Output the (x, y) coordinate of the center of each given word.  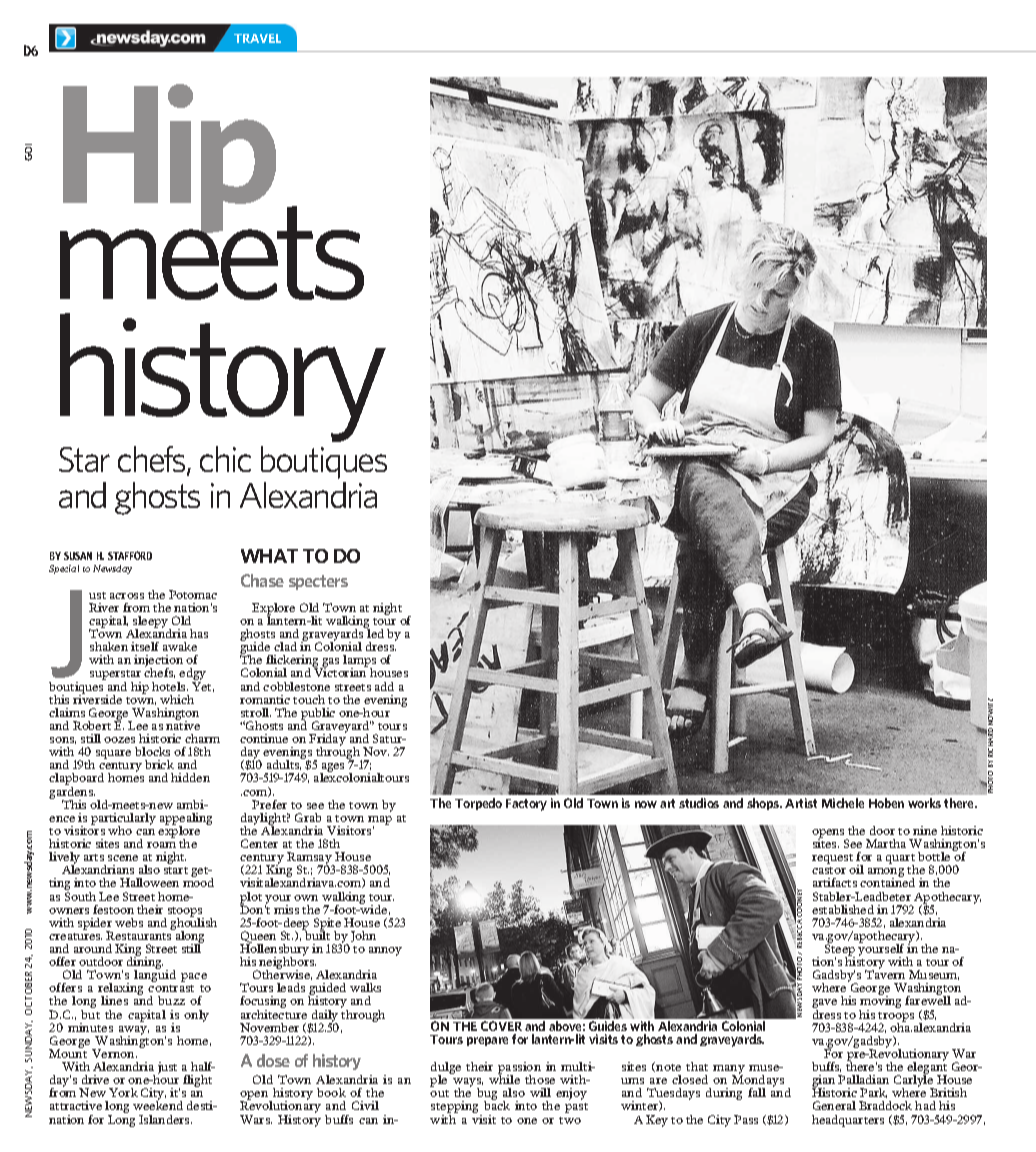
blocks (152, 751)
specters (318, 582)
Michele (843, 803)
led (374, 632)
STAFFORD (130, 555)
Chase (262, 580)
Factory (526, 805)
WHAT (269, 556)
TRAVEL (257, 38)
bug (487, 1095)
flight (197, 1081)
